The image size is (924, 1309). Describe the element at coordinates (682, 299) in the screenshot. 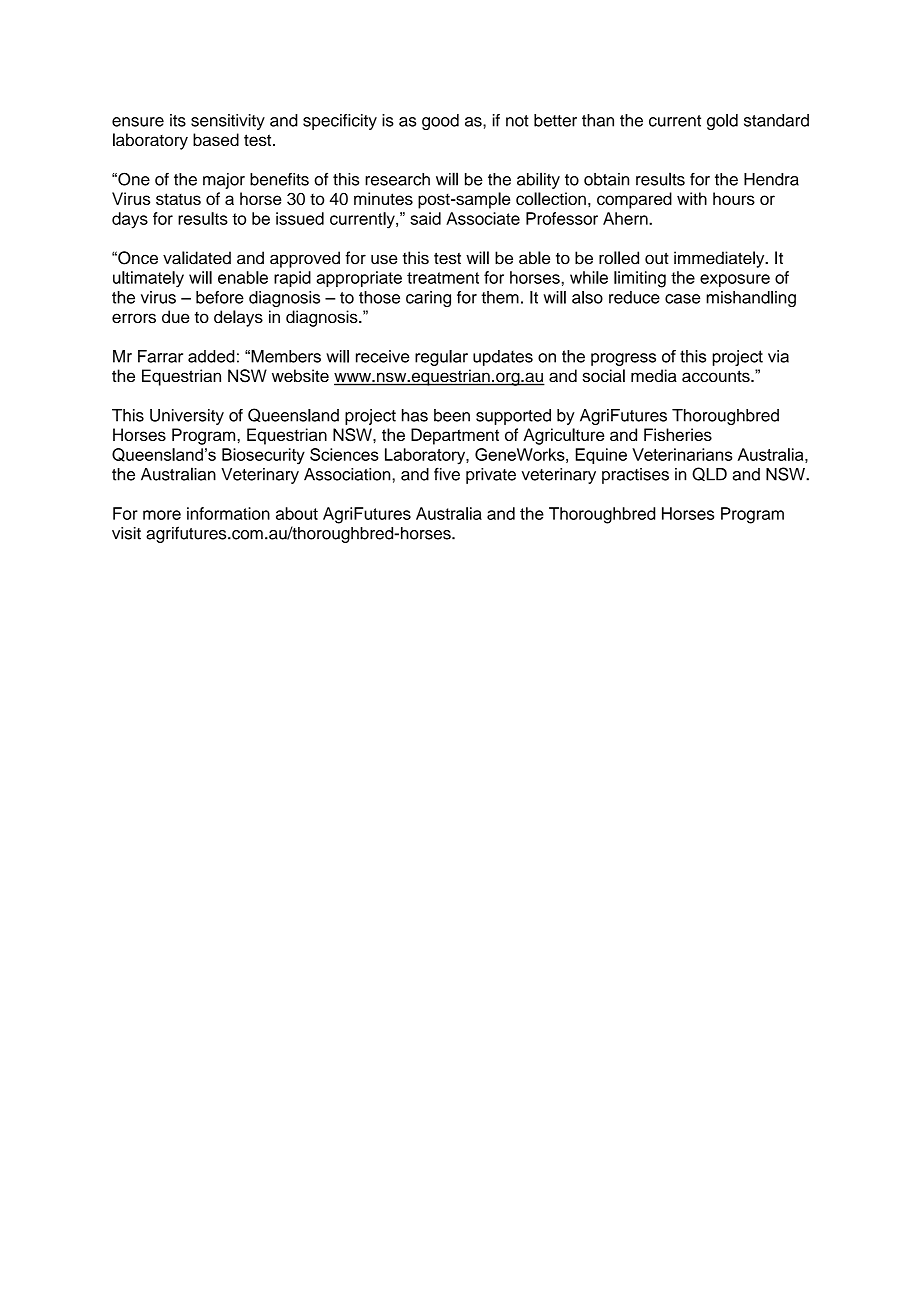

I see `case` at that location.
